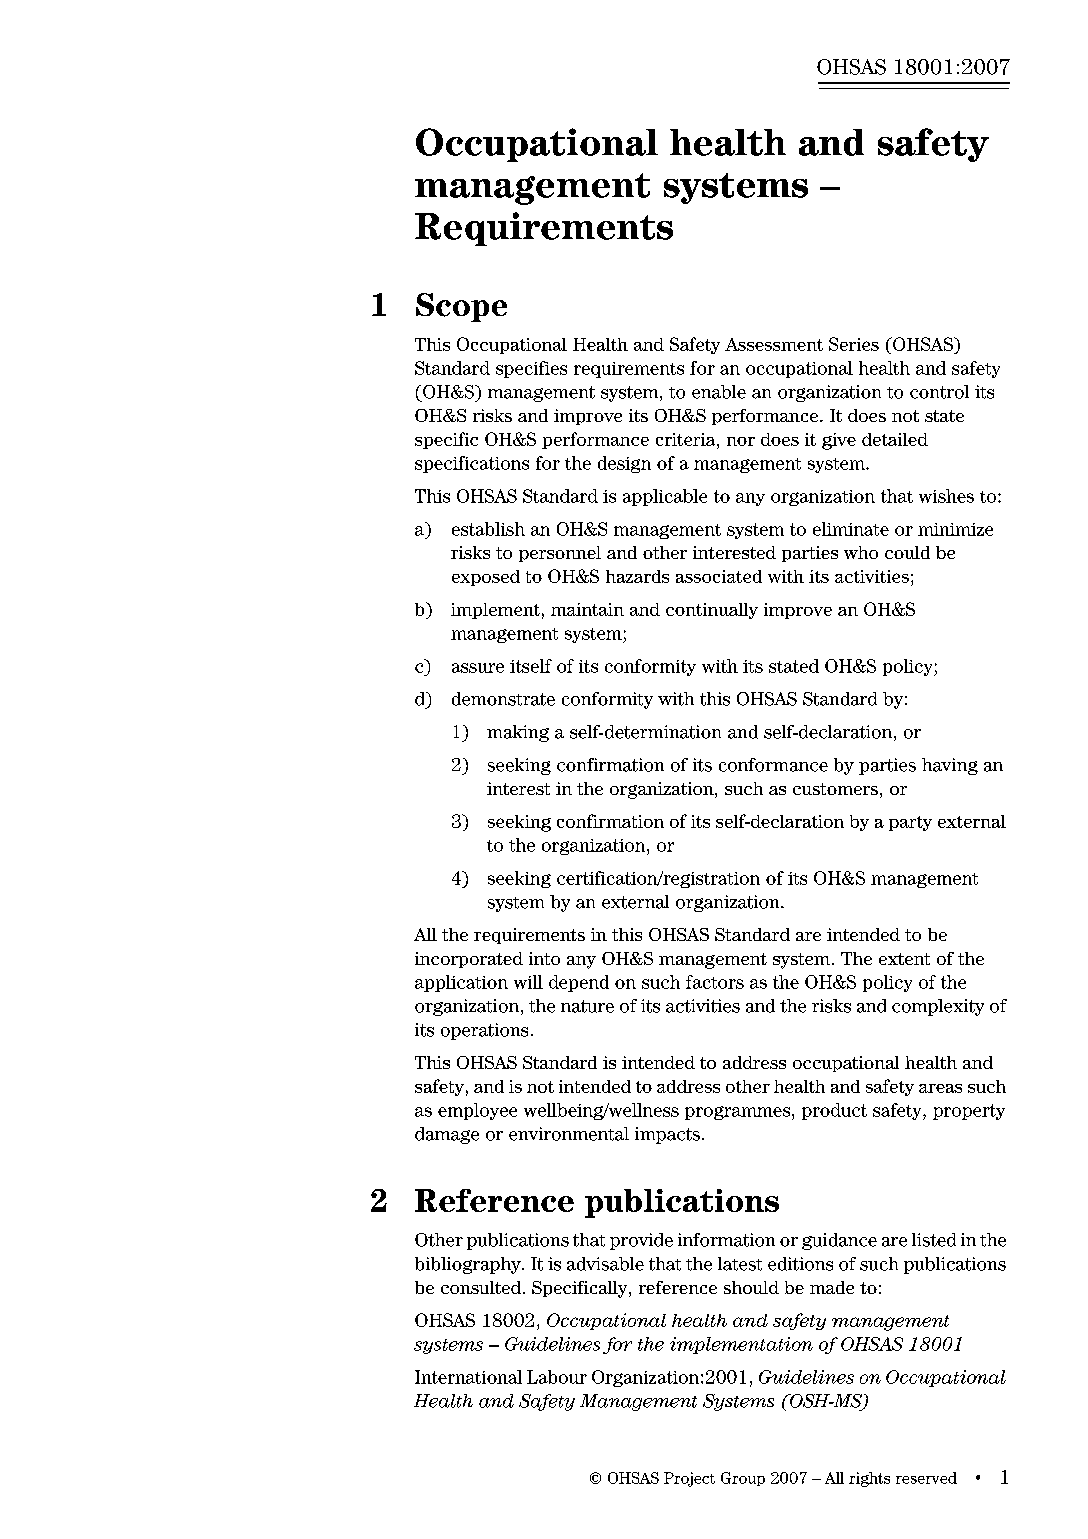 Image resolution: width=1088 pixels, height=1539 pixels. What do you see at coordinates (854, 344) in the screenshot?
I see `Series` at bounding box center [854, 344].
